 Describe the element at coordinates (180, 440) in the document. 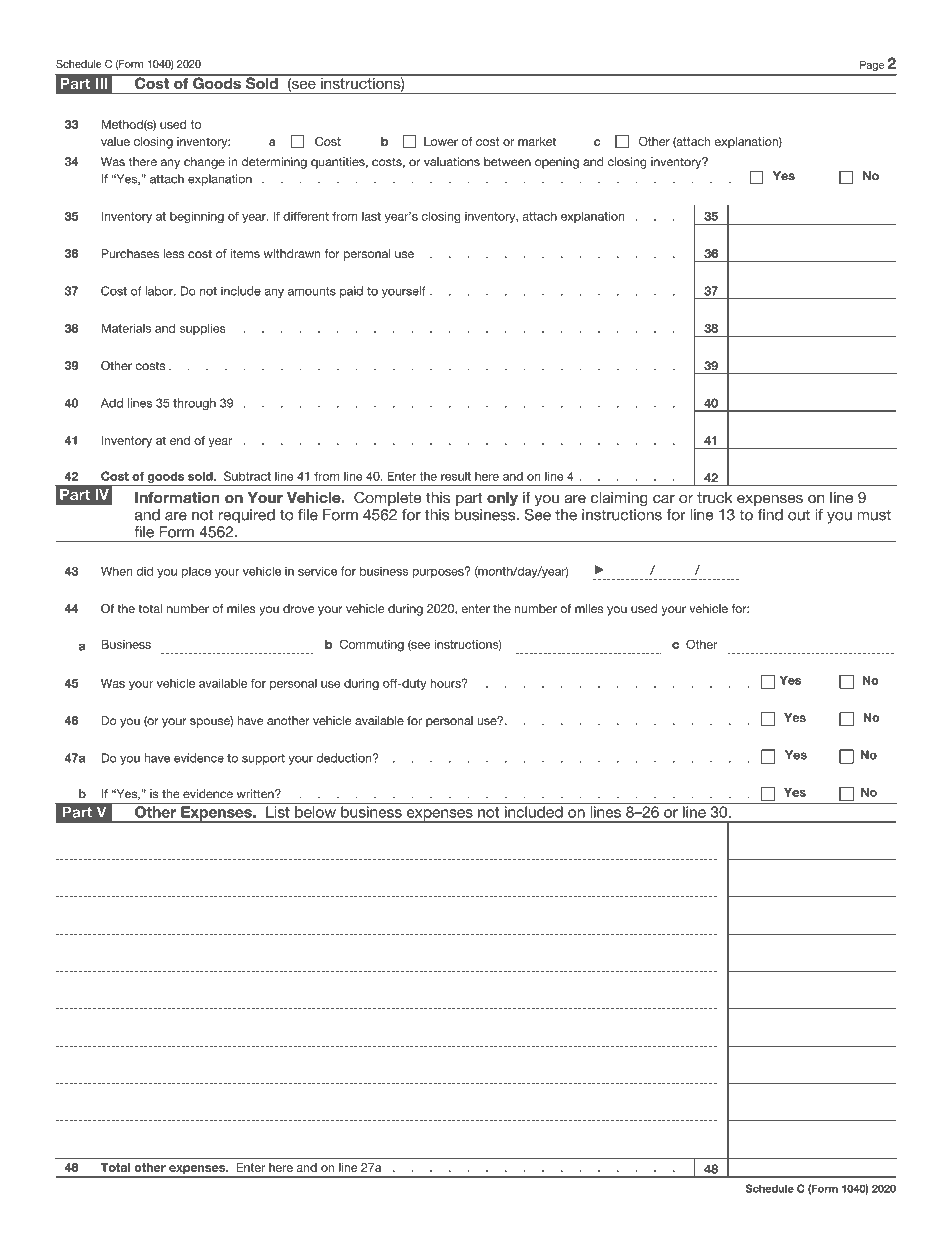

I see `end` at that location.
